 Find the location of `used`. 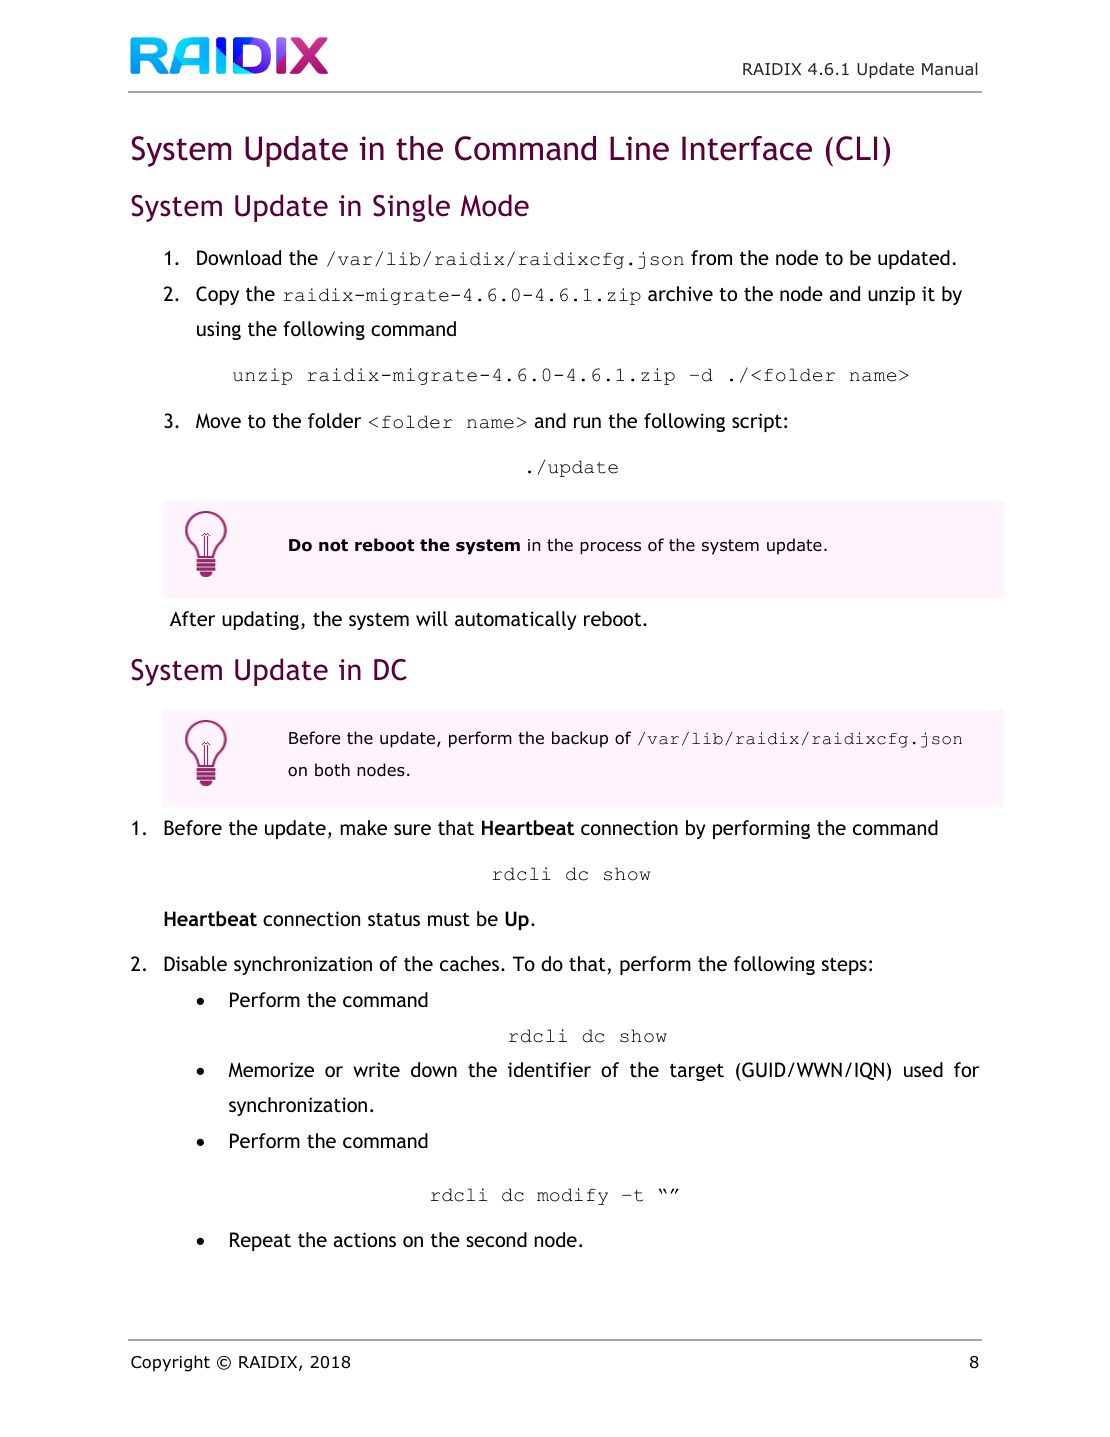

used is located at coordinates (923, 1069).
